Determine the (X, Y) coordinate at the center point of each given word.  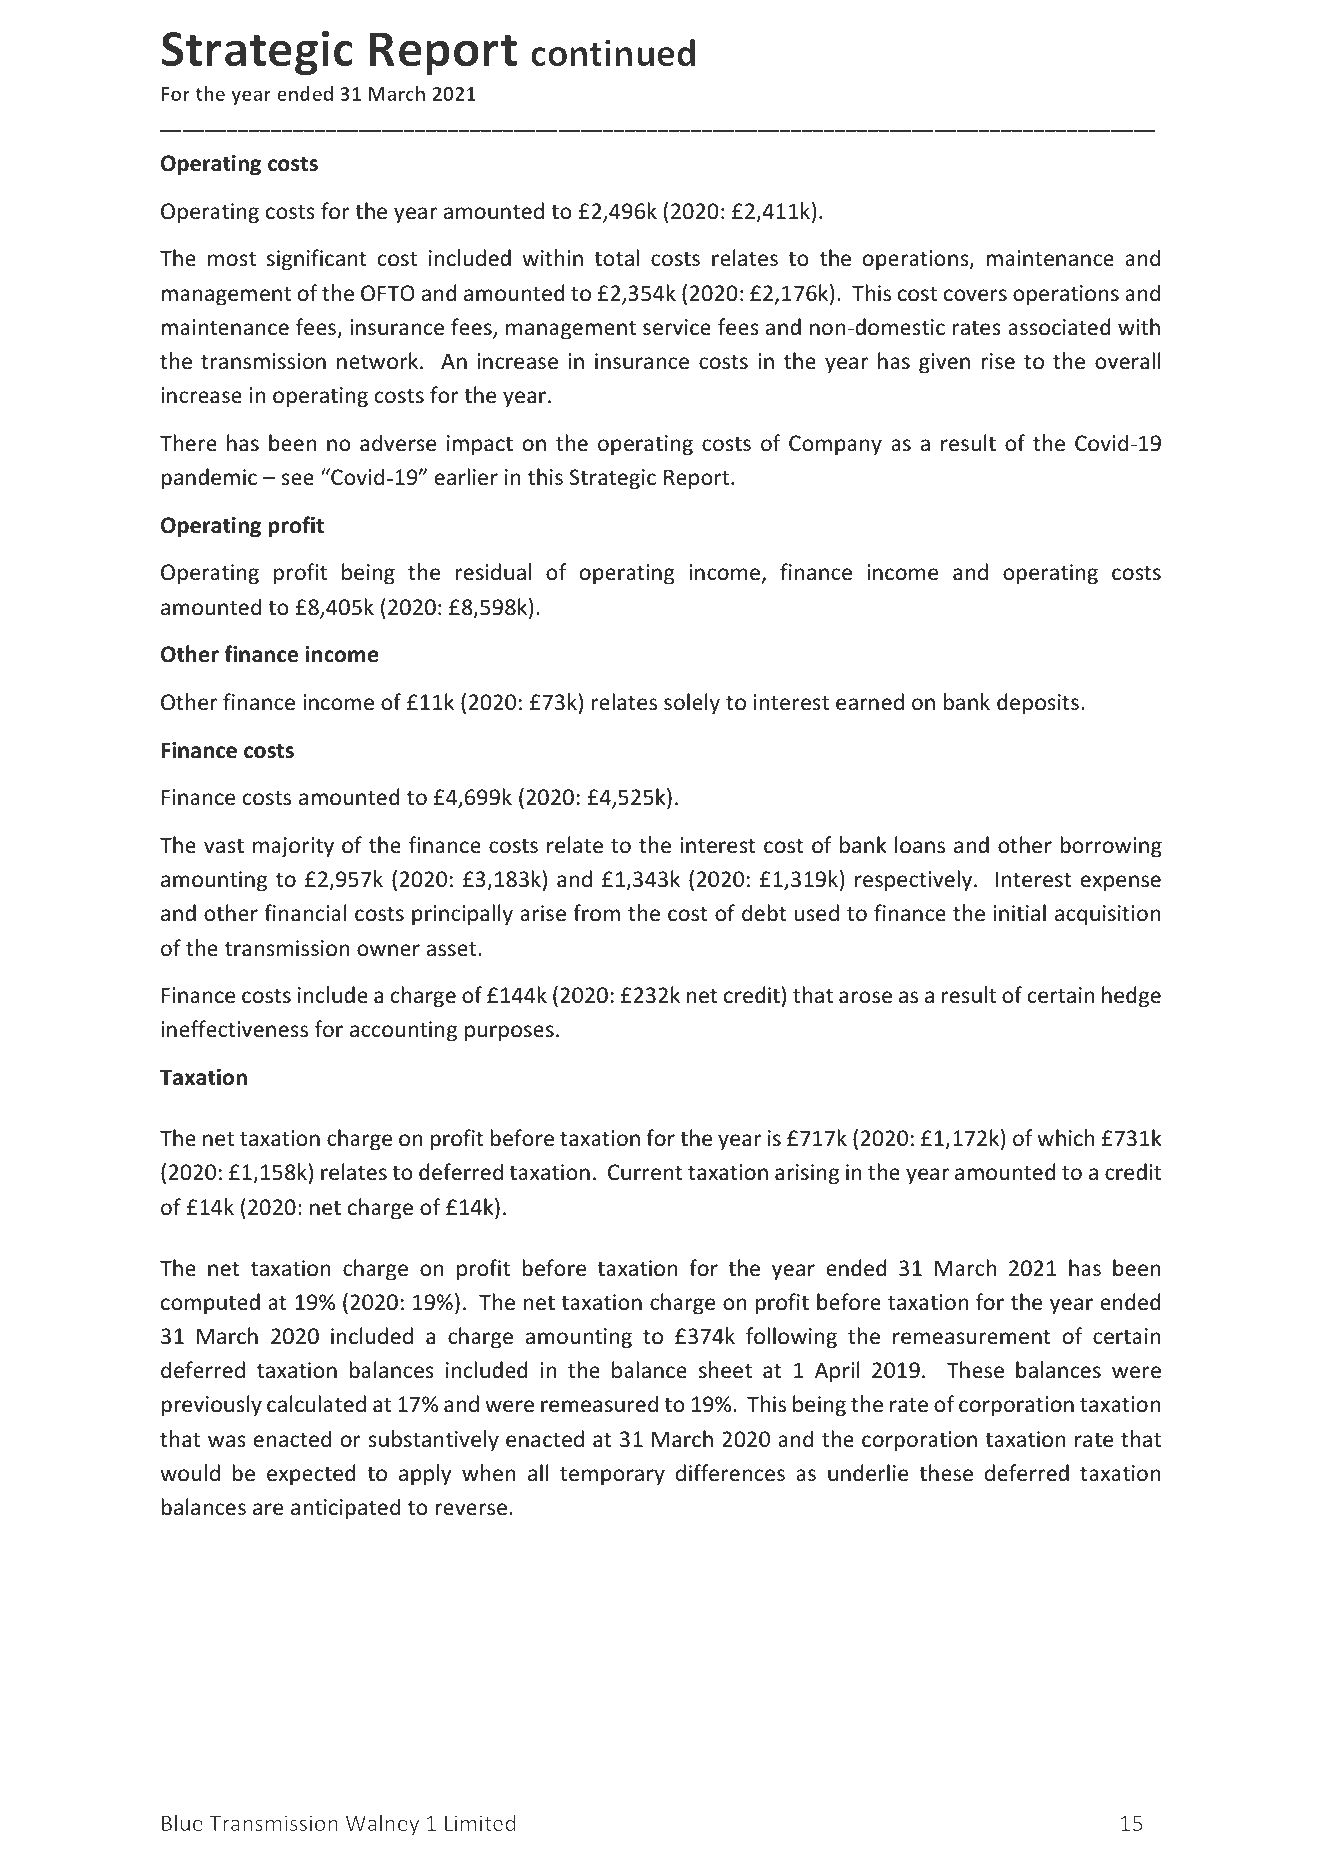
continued (613, 53)
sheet (725, 1370)
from (596, 913)
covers (975, 295)
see (297, 479)
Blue (182, 1822)
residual (493, 572)
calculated (316, 1404)
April (837, 1372)
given (944, 363)
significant (317, 260)
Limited (480, 1822)
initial (1020, 912)
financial (305, 913)
